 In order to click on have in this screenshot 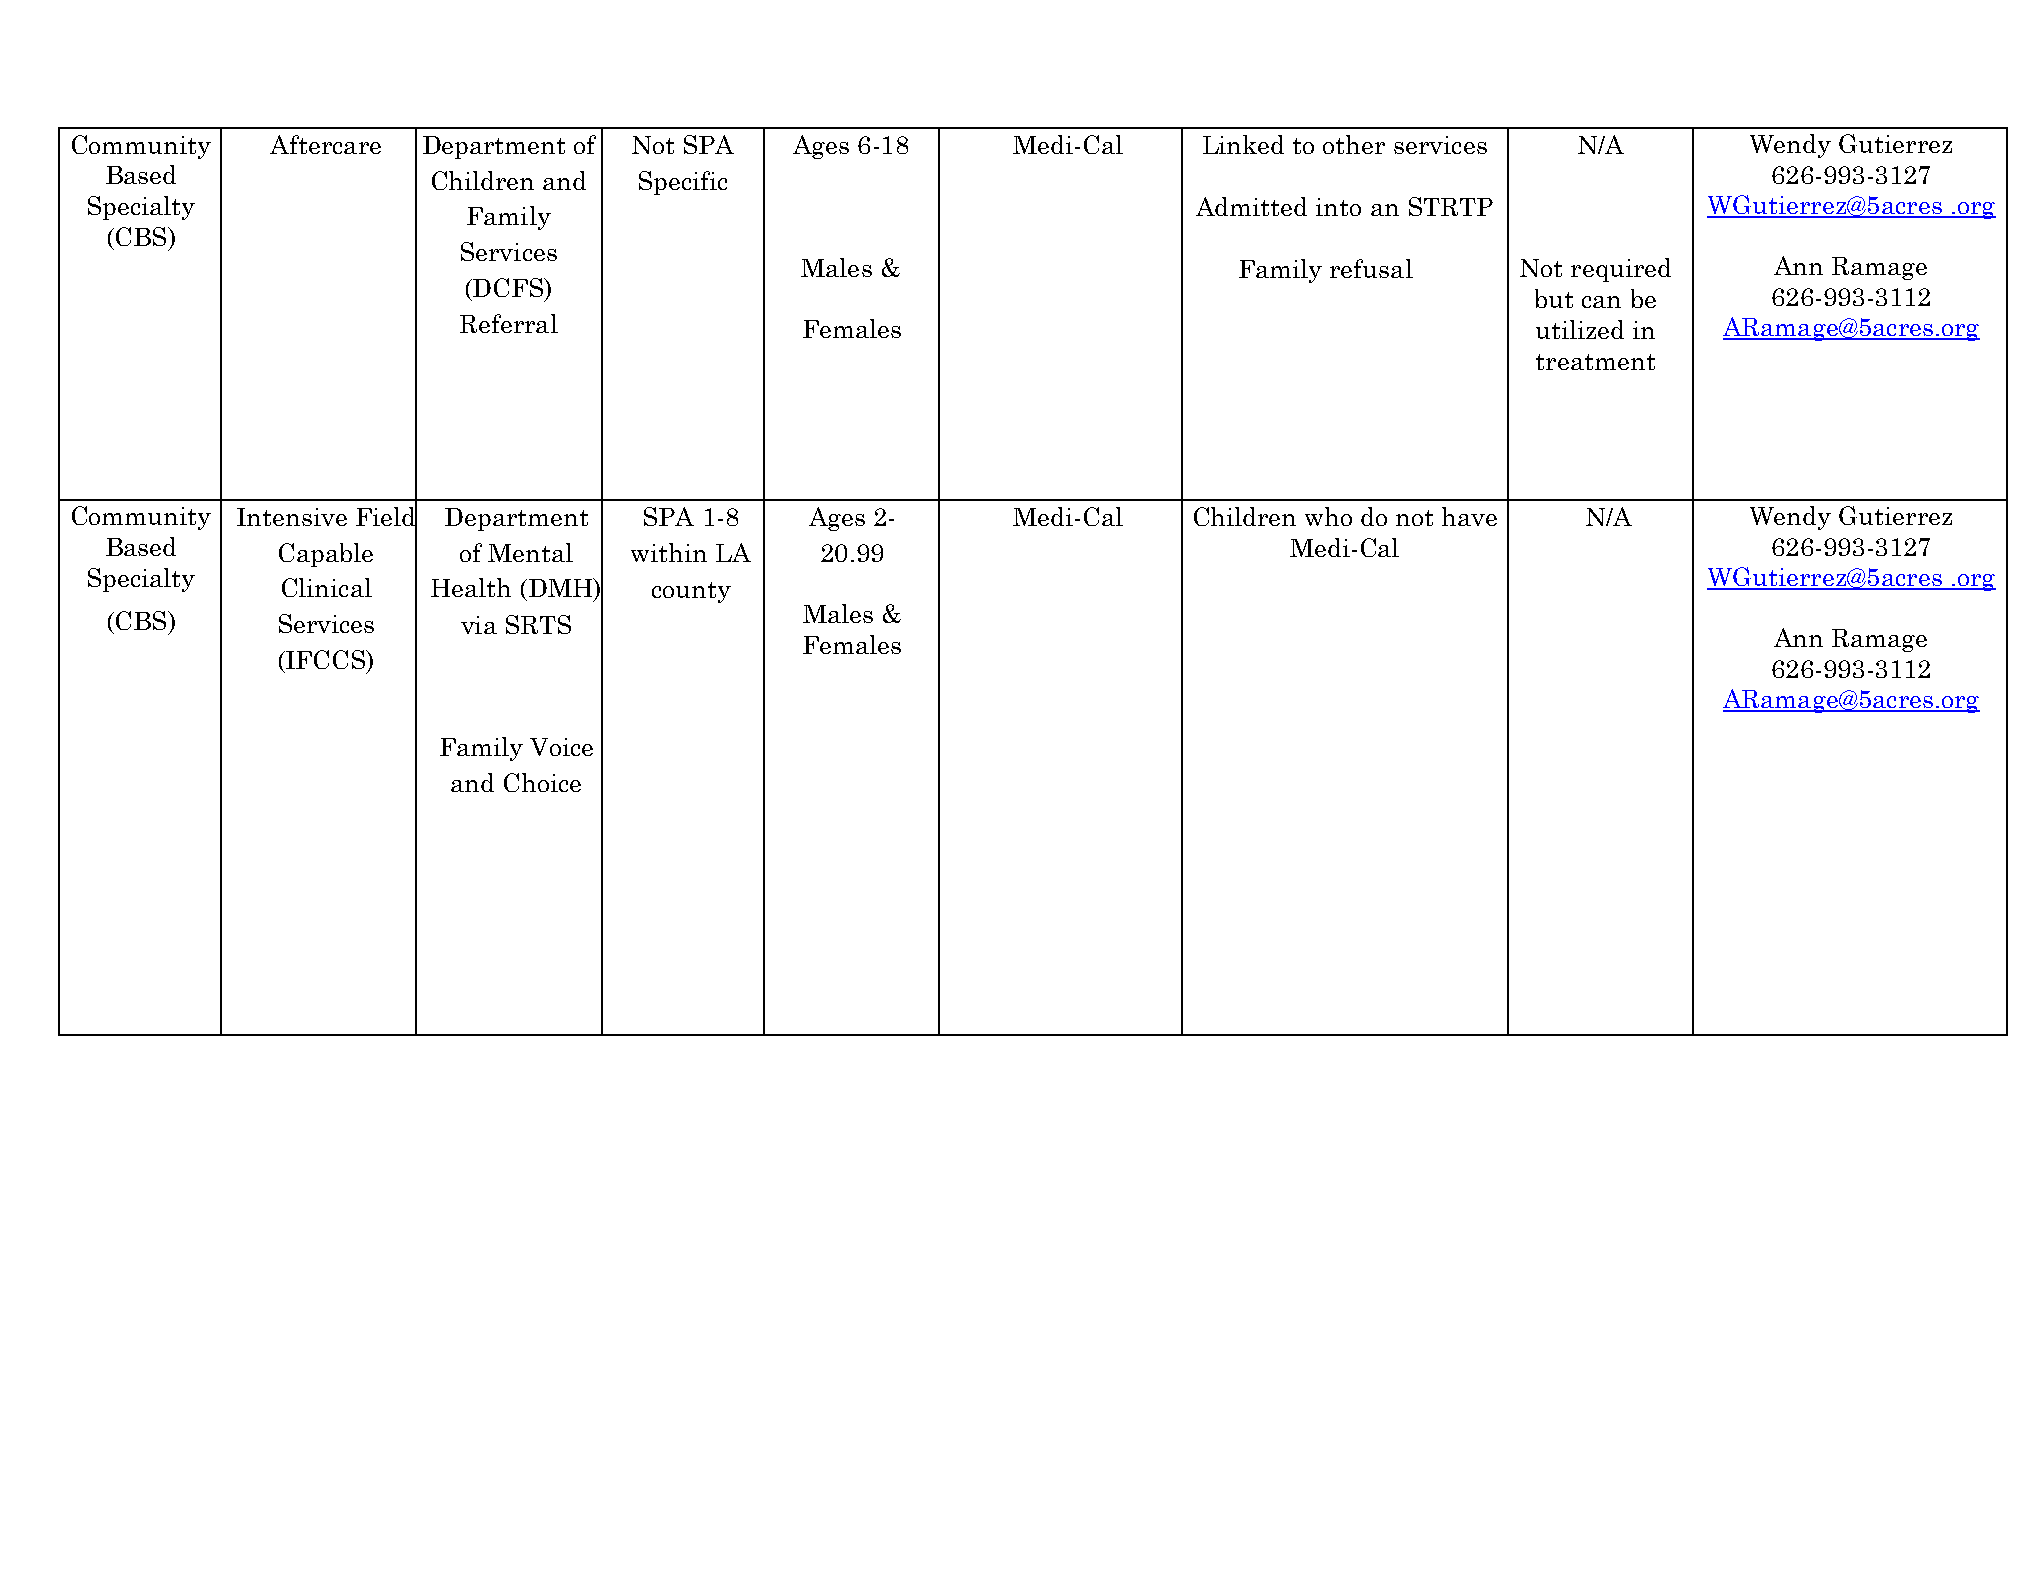, I will do `click(1469, 516)`.
